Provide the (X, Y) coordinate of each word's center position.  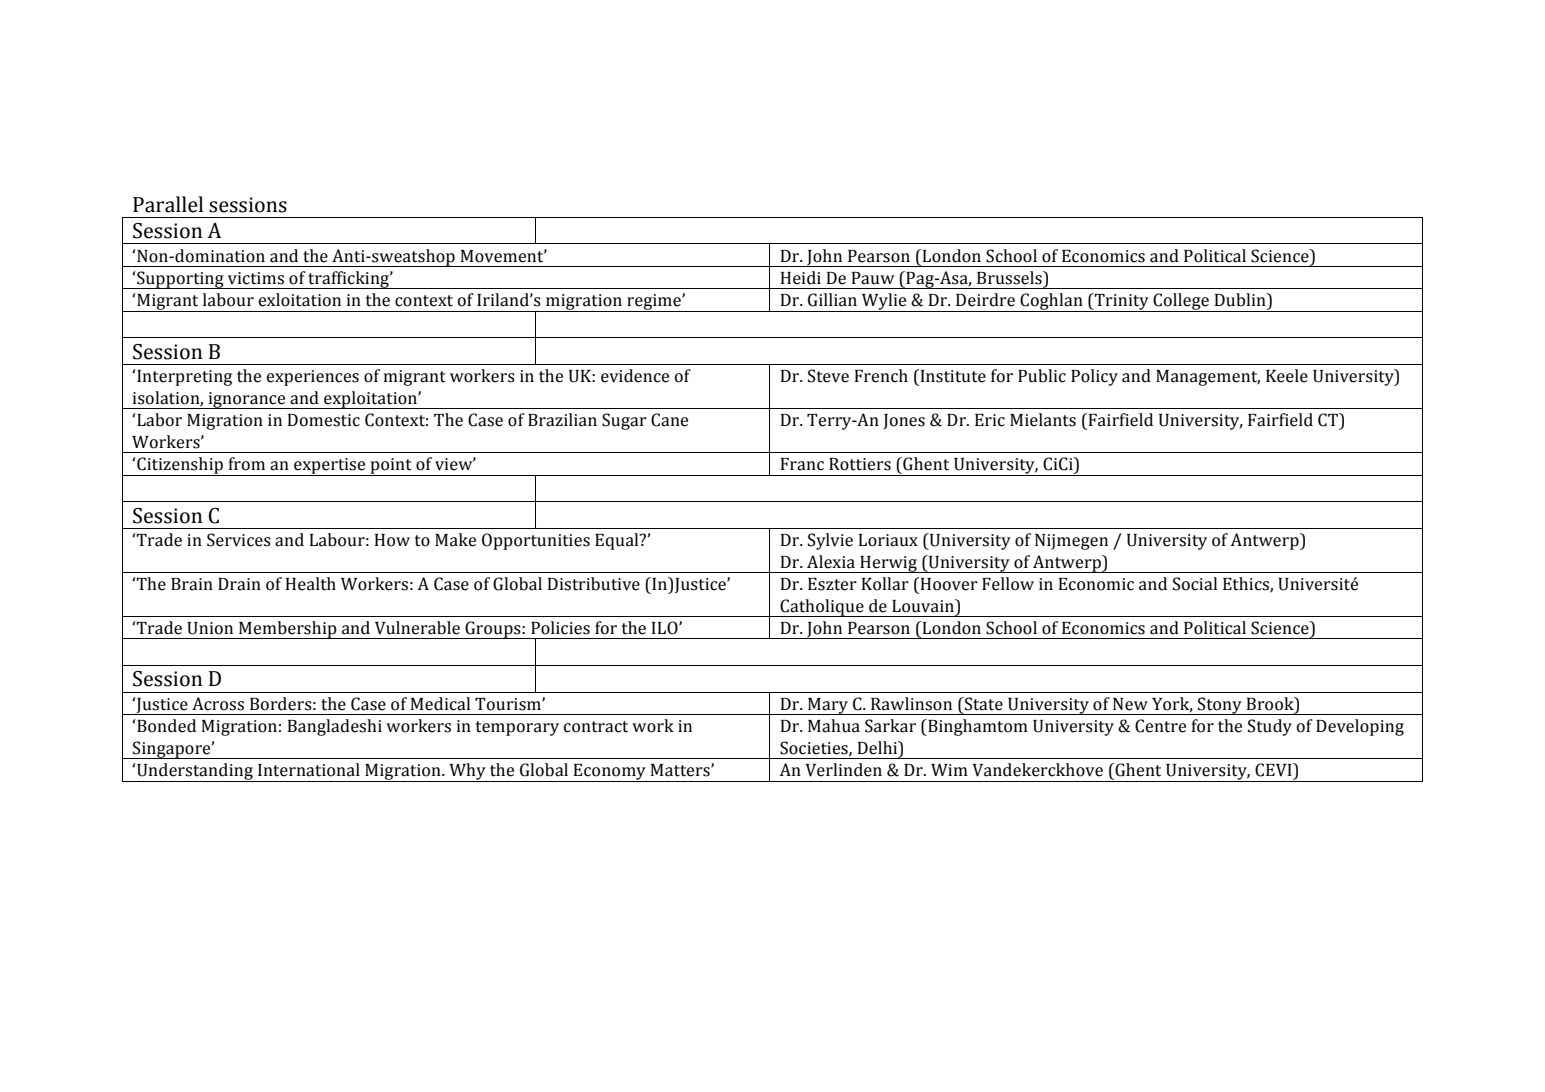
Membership (288, 630)
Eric (990, 420)
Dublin (1241, 300)
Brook (1271, 704)
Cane (669, 420)
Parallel (168, 204)
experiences (313, 378)
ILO (666, 628)
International (309, 770)
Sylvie (830, 541)
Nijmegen (1071, 542)
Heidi (801, 278)
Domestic (324, 420)
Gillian (832, 300)
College (1181, 302)
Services (239, 540)
